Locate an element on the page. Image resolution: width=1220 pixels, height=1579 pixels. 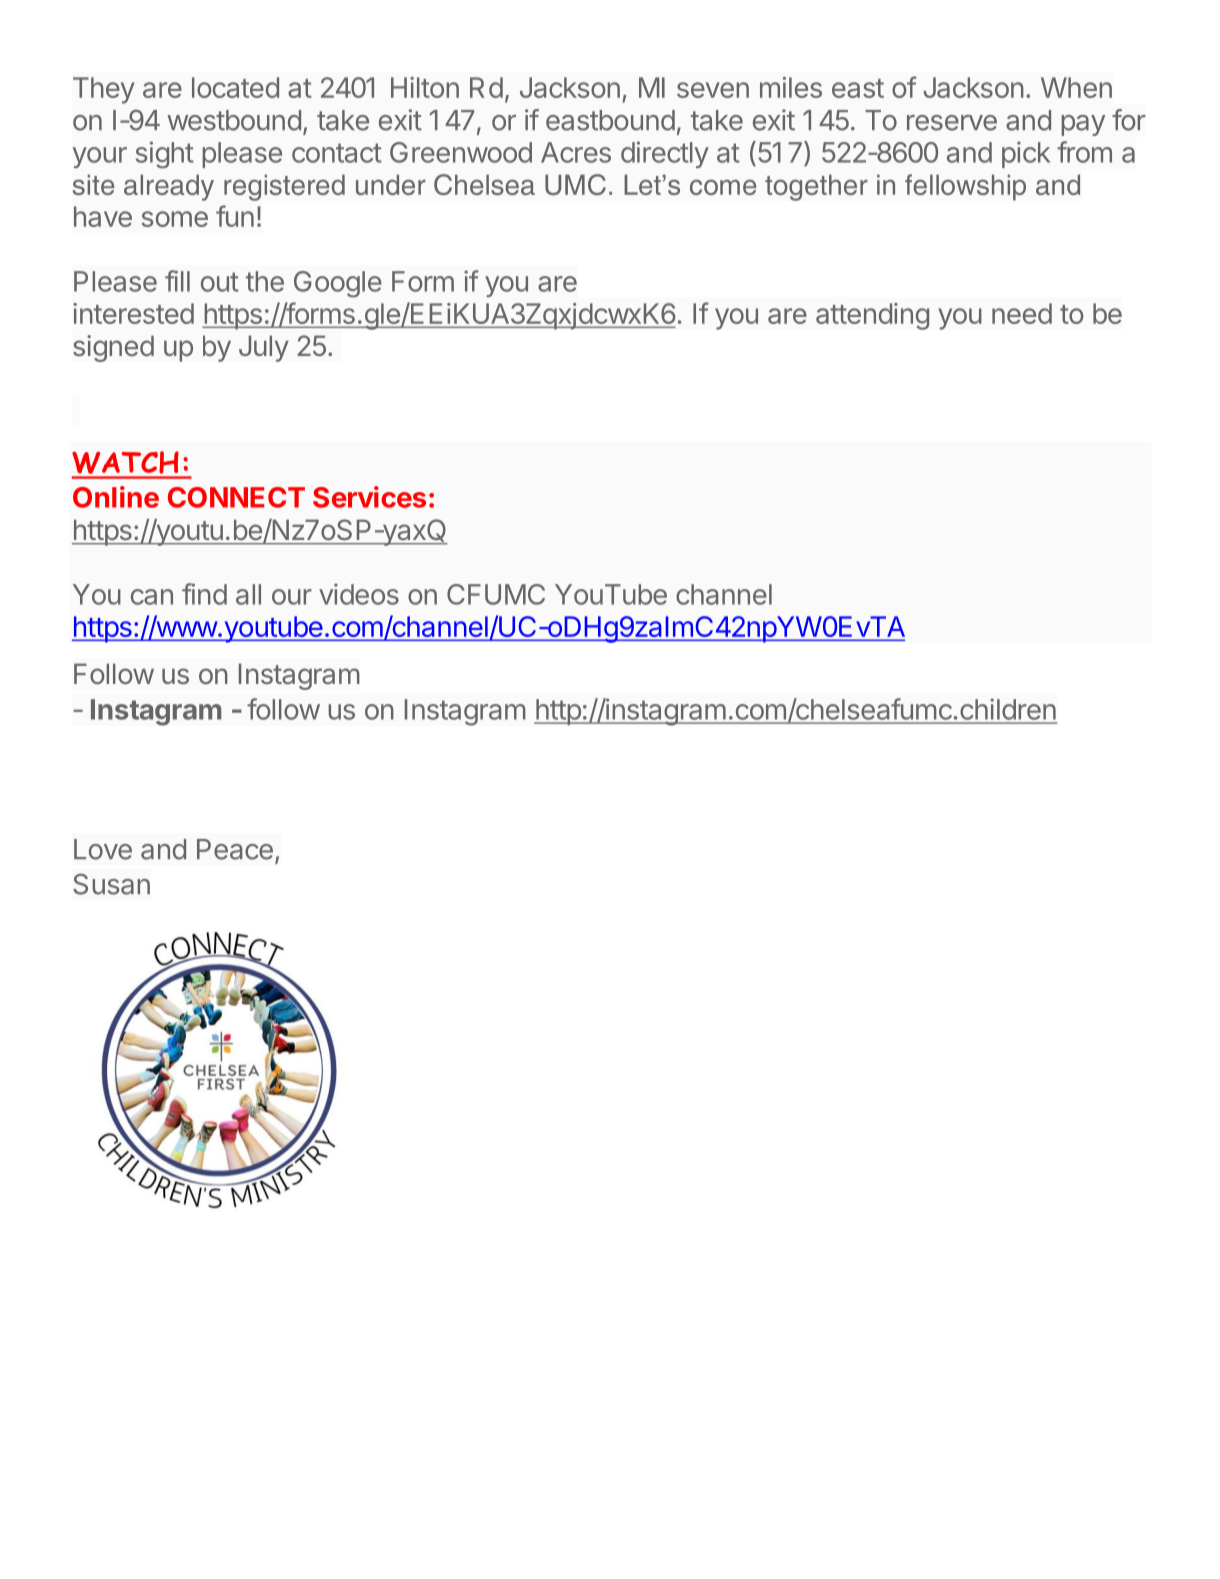
located is located at coordinates (235, 87).
